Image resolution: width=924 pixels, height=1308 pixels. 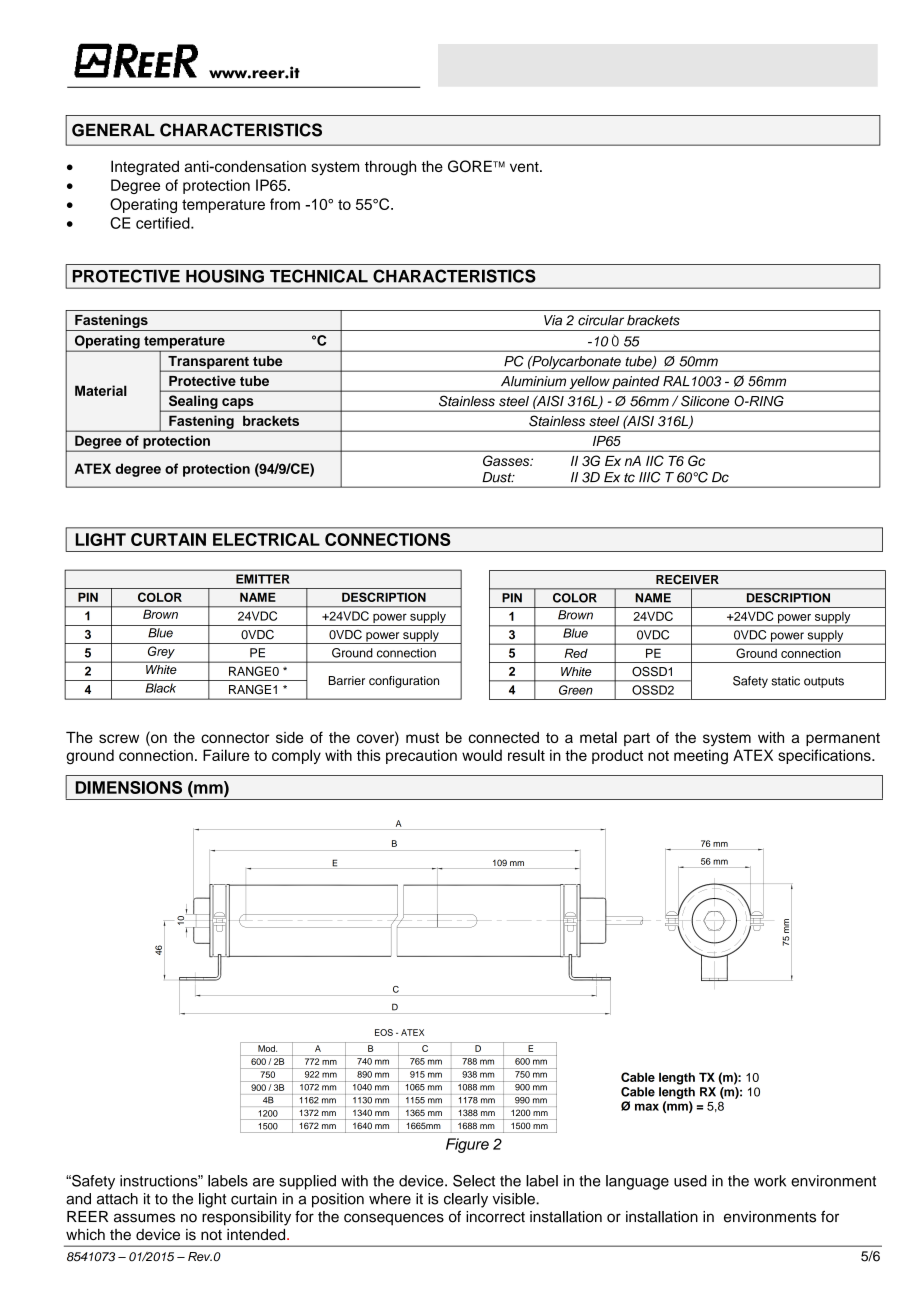 What do you see at coordinates (144, 1218) in the image?
I see `assumes` at bounding box center [144, 1218].
